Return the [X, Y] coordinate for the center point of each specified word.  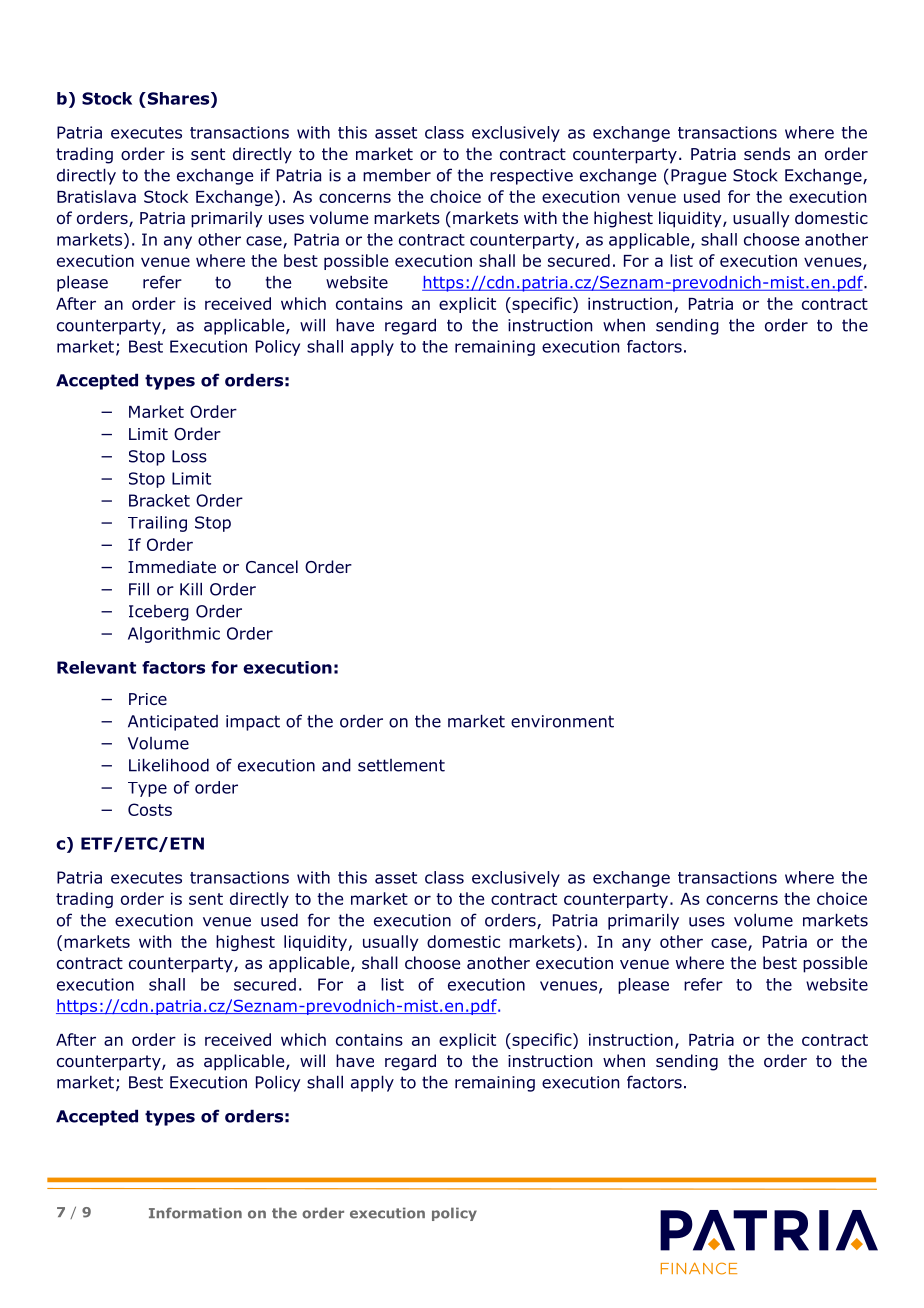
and [336, 765]
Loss [189, 456]
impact [253, 723]
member [397, 175]
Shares [178, 99]
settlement [401, 765]
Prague [698, 177]
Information [195, 1213]
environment [562, 721]
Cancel [272, 566]
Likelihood [169, 765]
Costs [150, 809]
